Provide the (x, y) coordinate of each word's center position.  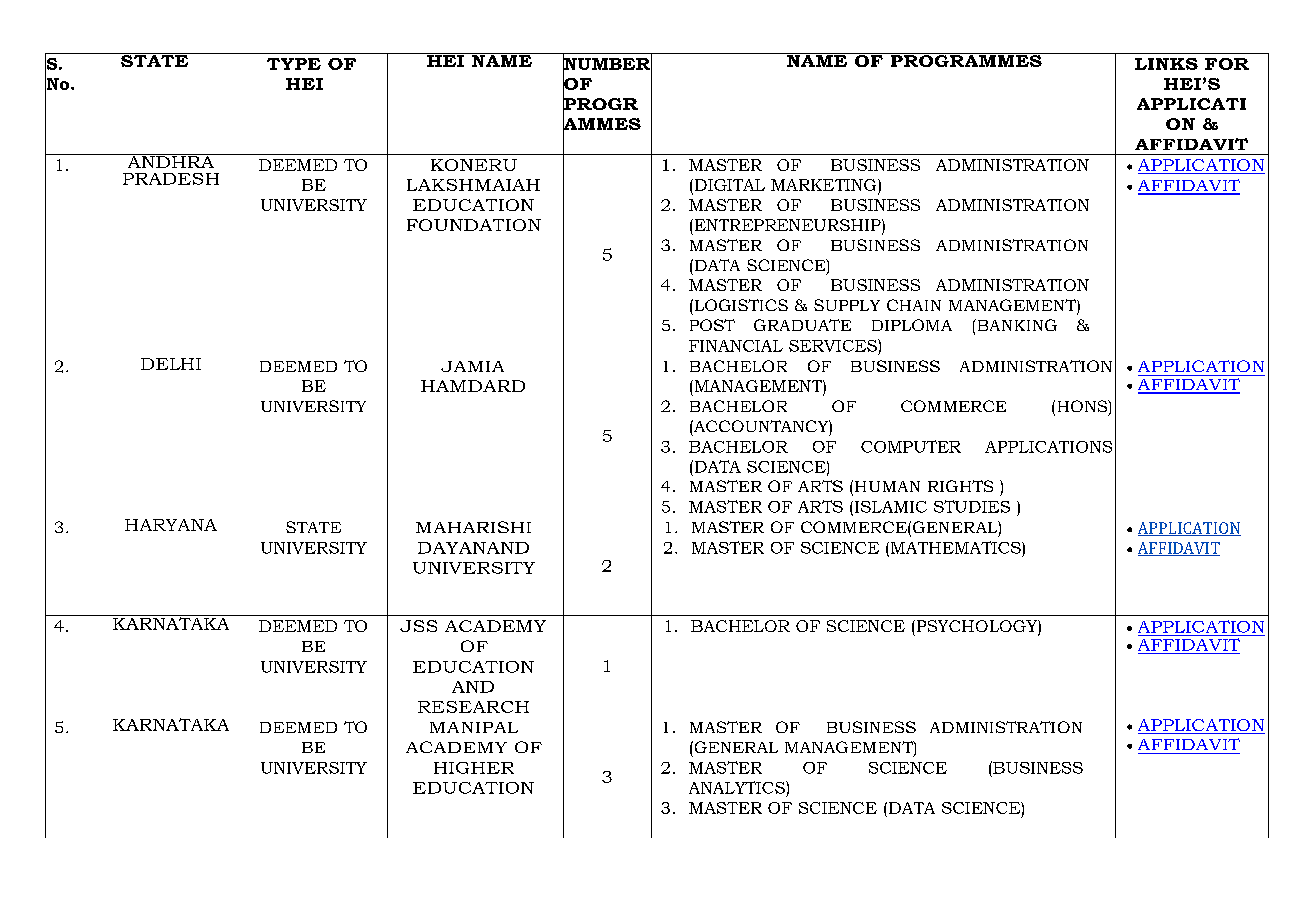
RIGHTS (960, 486)
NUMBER (607, 64)
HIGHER (474, 768)
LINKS (1166, 64)
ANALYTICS (738, 787)
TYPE (294, 64)
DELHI (171, 364)
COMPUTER (911, 446)
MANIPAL (474, 727)
